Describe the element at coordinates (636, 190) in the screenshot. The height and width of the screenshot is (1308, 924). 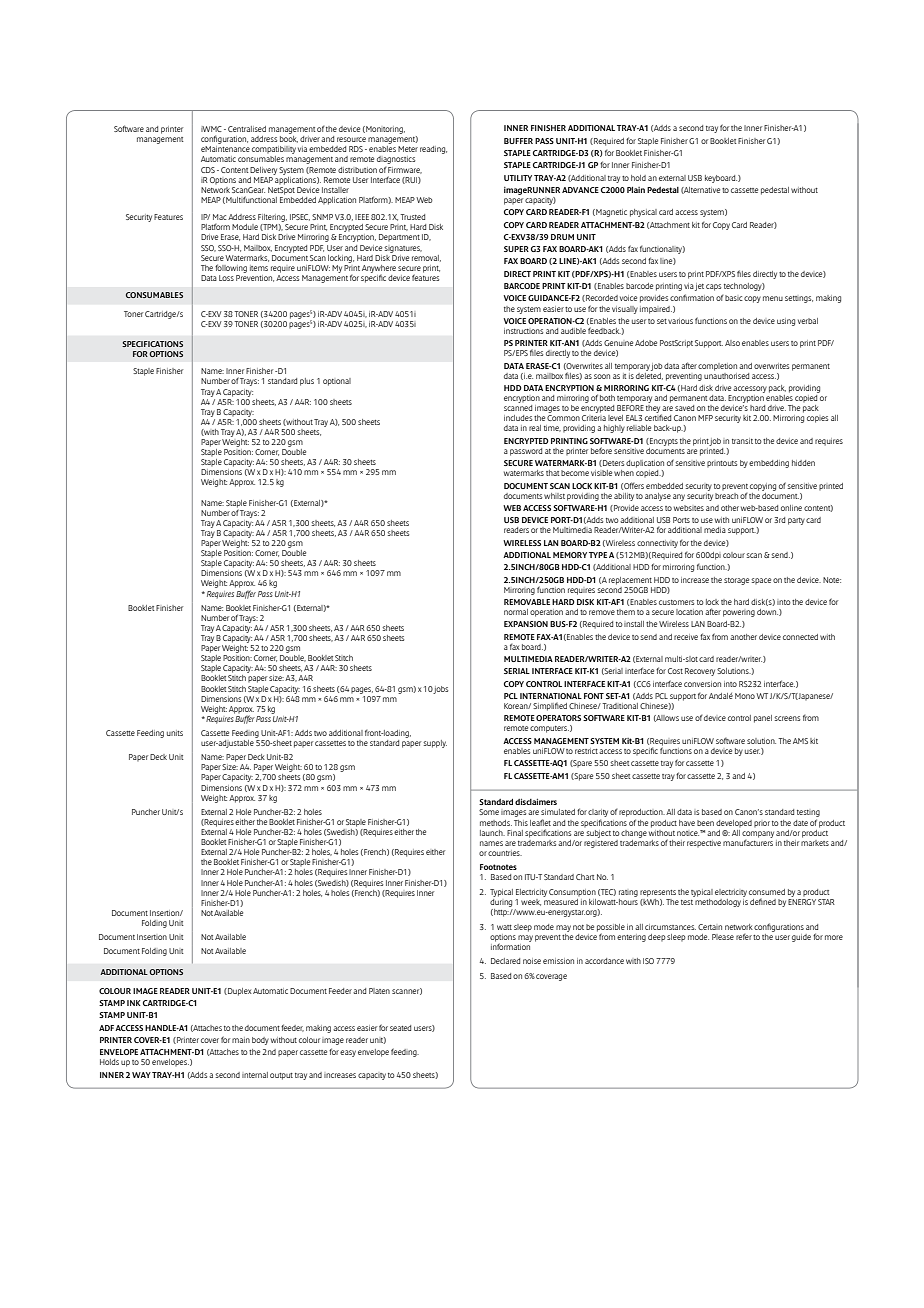
I see `Plain` at that location.
